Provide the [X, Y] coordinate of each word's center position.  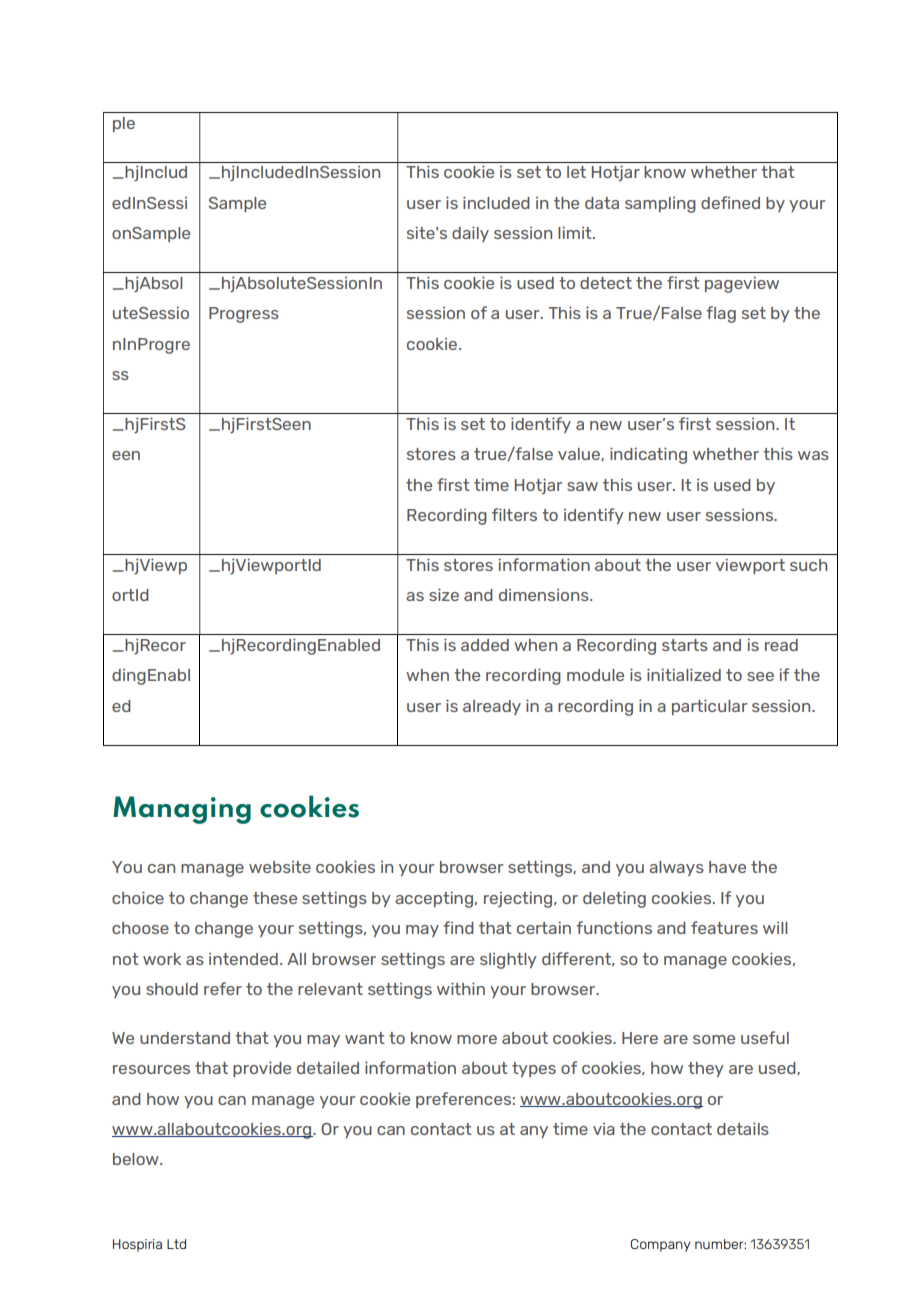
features [724, 927]
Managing [182, 810]
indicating [648, 455]
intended [243, 959]
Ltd [176, 1244]
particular [710, 707]
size [444, 594]
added [485, 645]
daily [470, 234]
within [461, 988]
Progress [244, 315]
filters [514, 514]
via [604, 1129]
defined [730, 202]
